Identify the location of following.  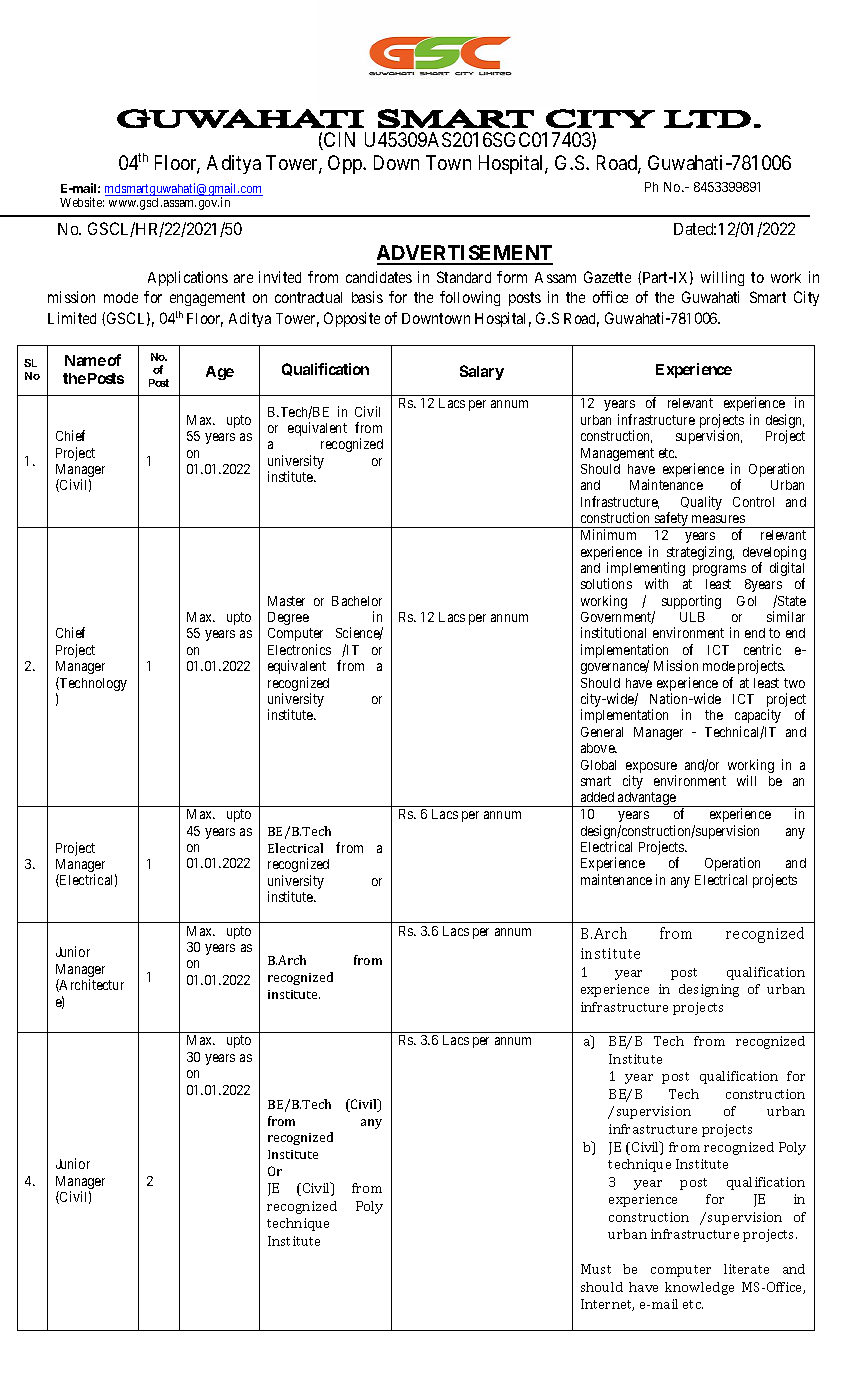
(470, 298).
